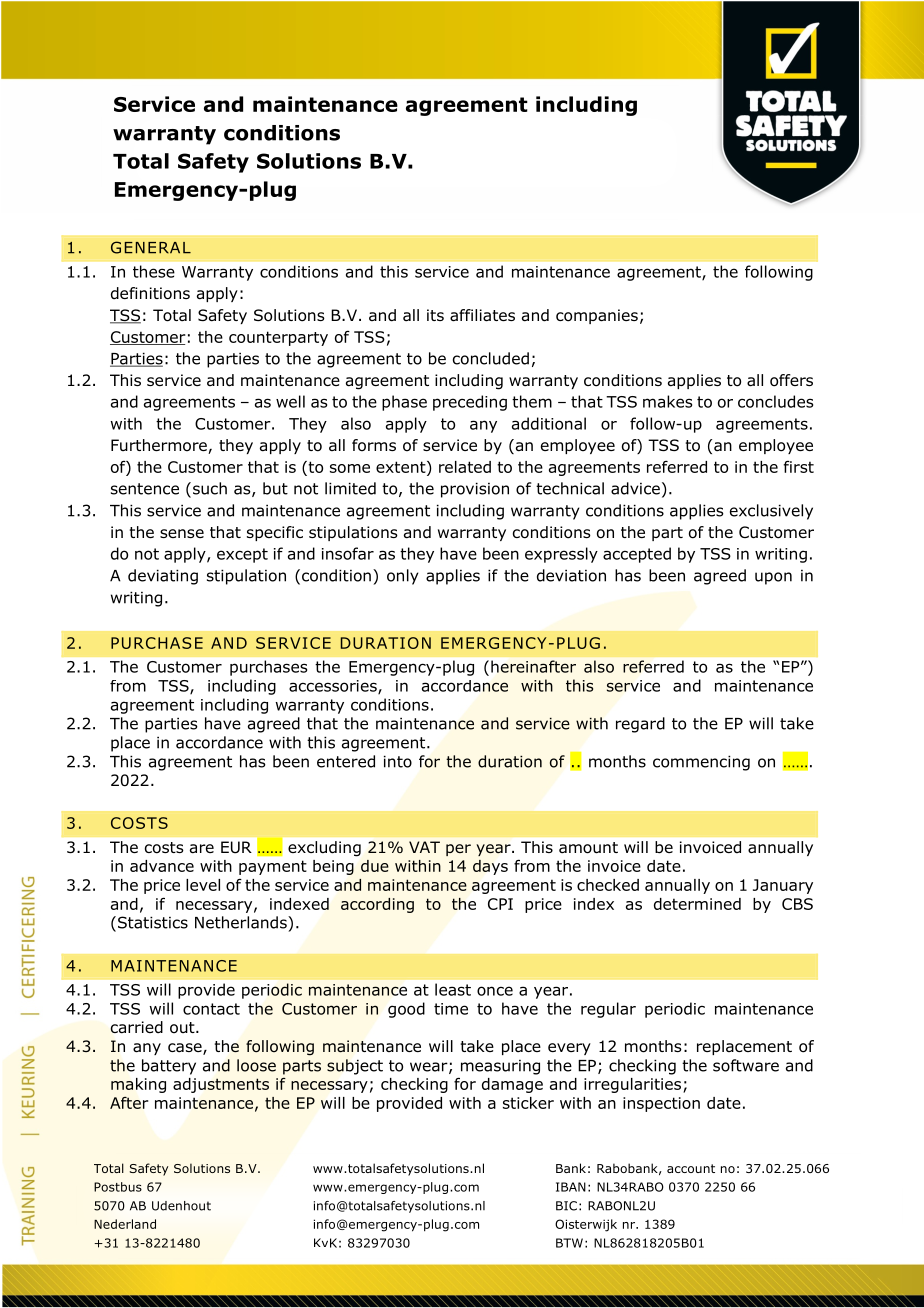  What do you see at coordinates (203, 885) in the page?
I see `level` at bounding box center [203, 885].
